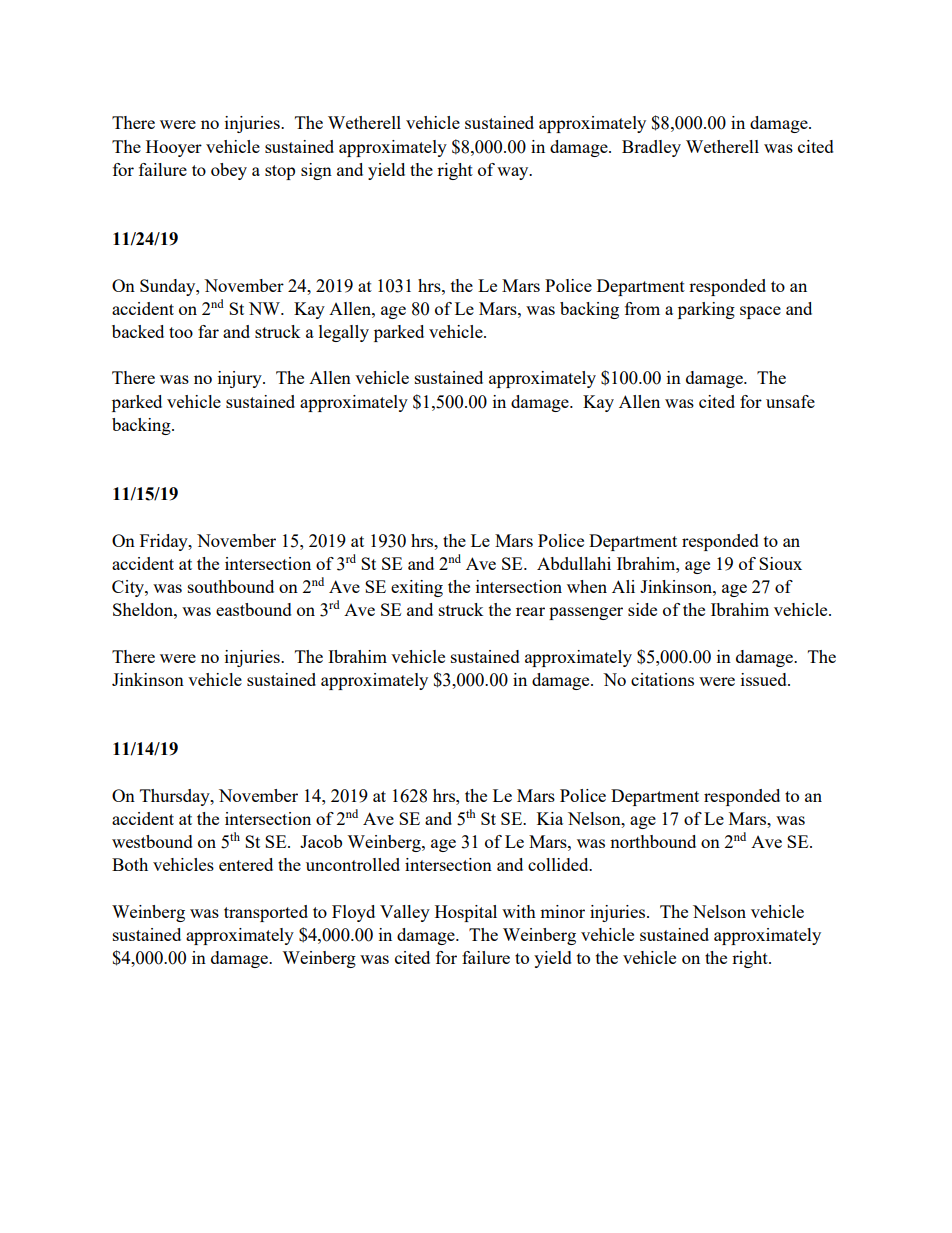  What do you see at coordinates (231, 586) in the screenshot?
I see `southbound` at bounding box center [231, 586].
